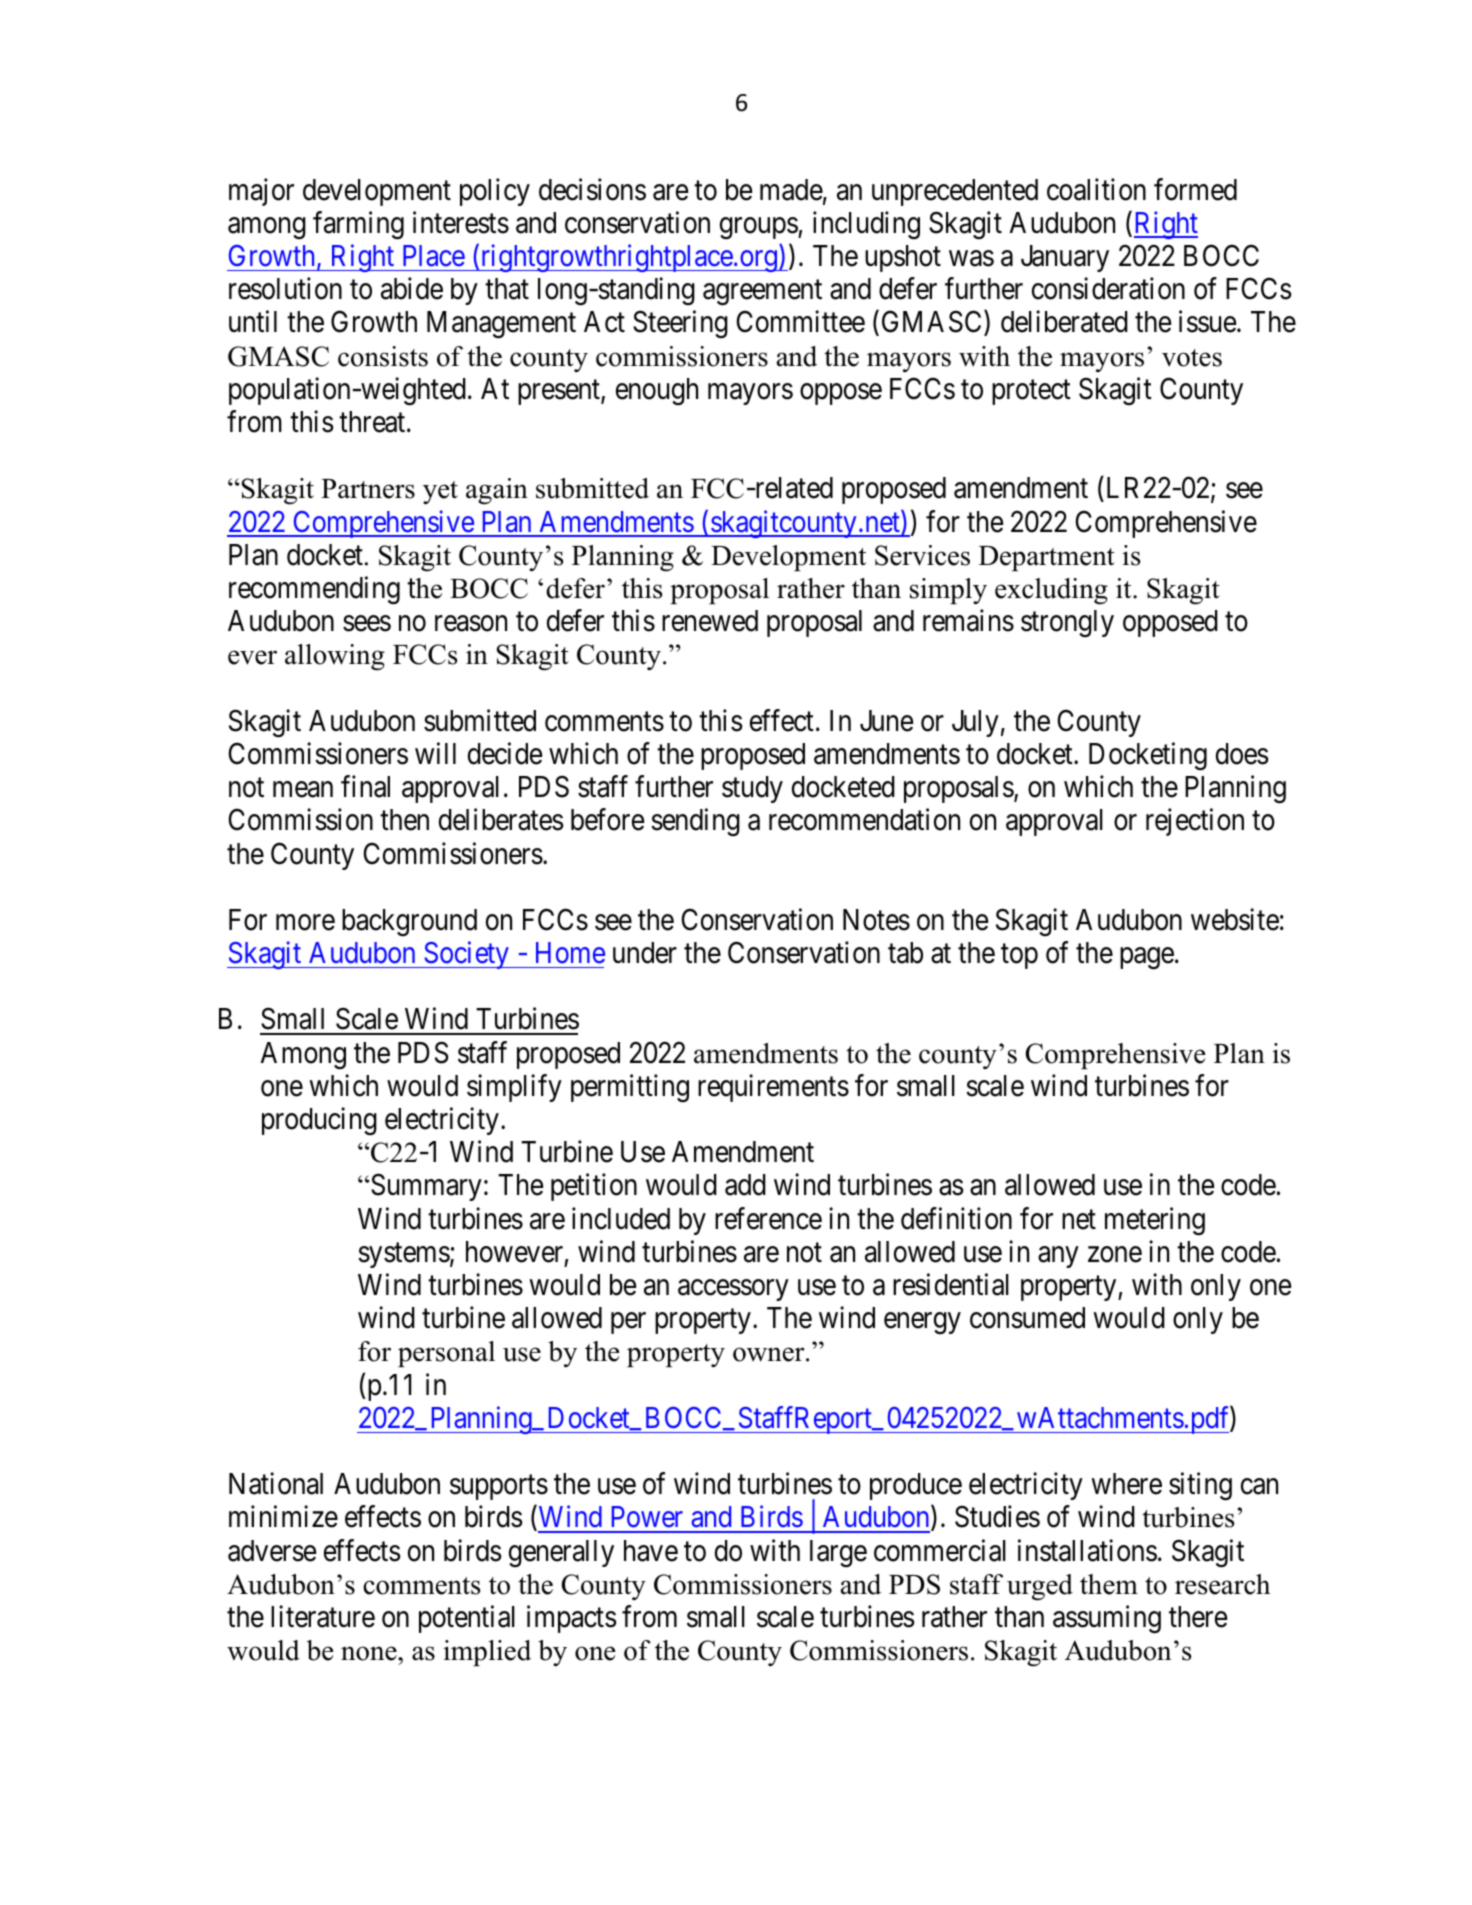 This image has width=1472, height=1905. I want to click on producing, so click(319, 1121).
